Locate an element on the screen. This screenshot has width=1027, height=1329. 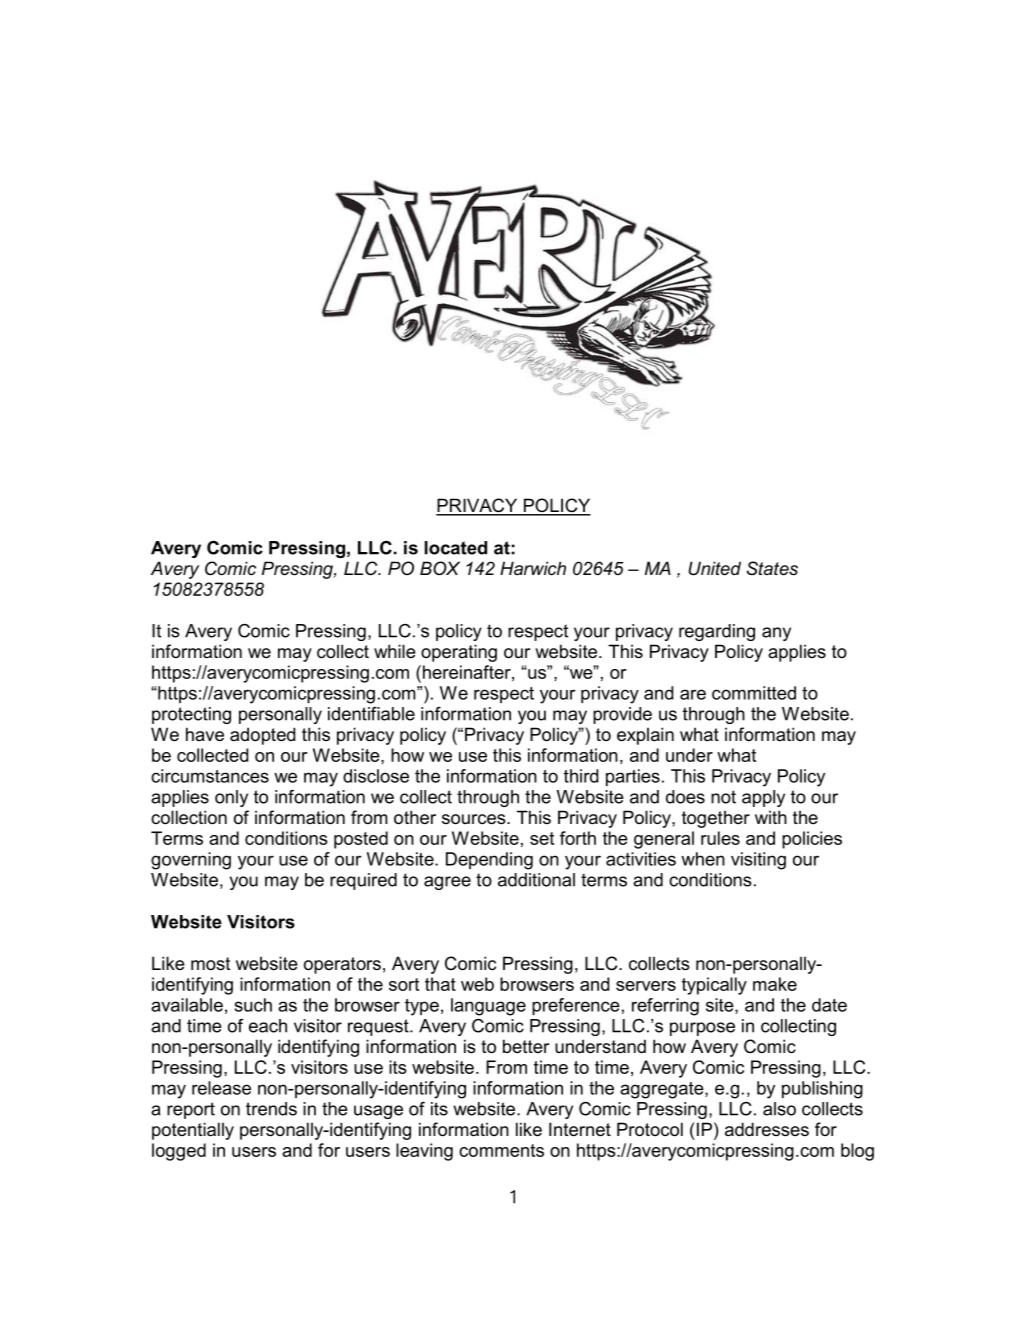
BOX is located at coordinates (440, 568).
